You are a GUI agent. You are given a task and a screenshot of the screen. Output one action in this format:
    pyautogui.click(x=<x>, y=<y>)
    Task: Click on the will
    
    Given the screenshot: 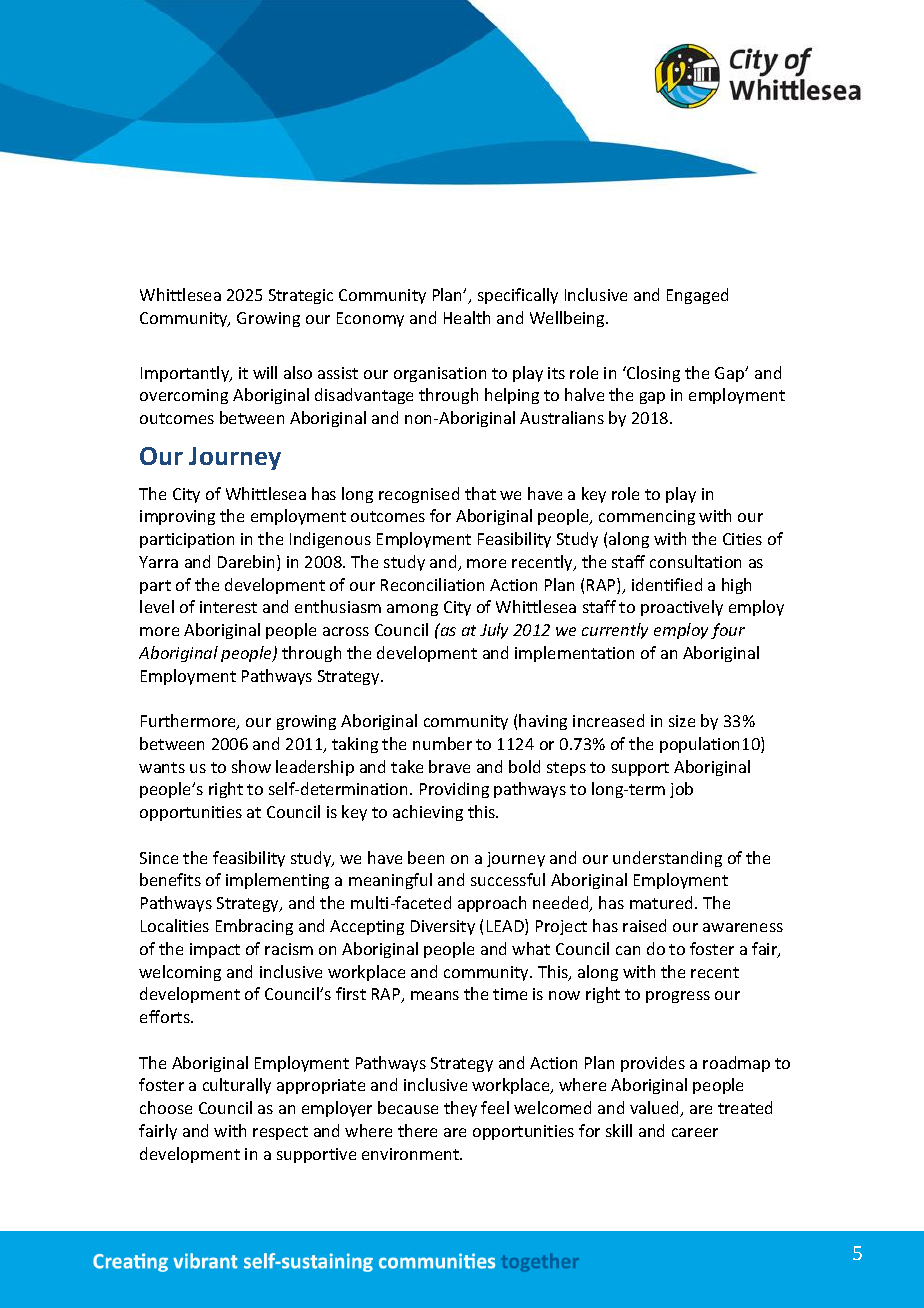 What is the action you would take?
    pyautogui.click(x=265, y=372)
